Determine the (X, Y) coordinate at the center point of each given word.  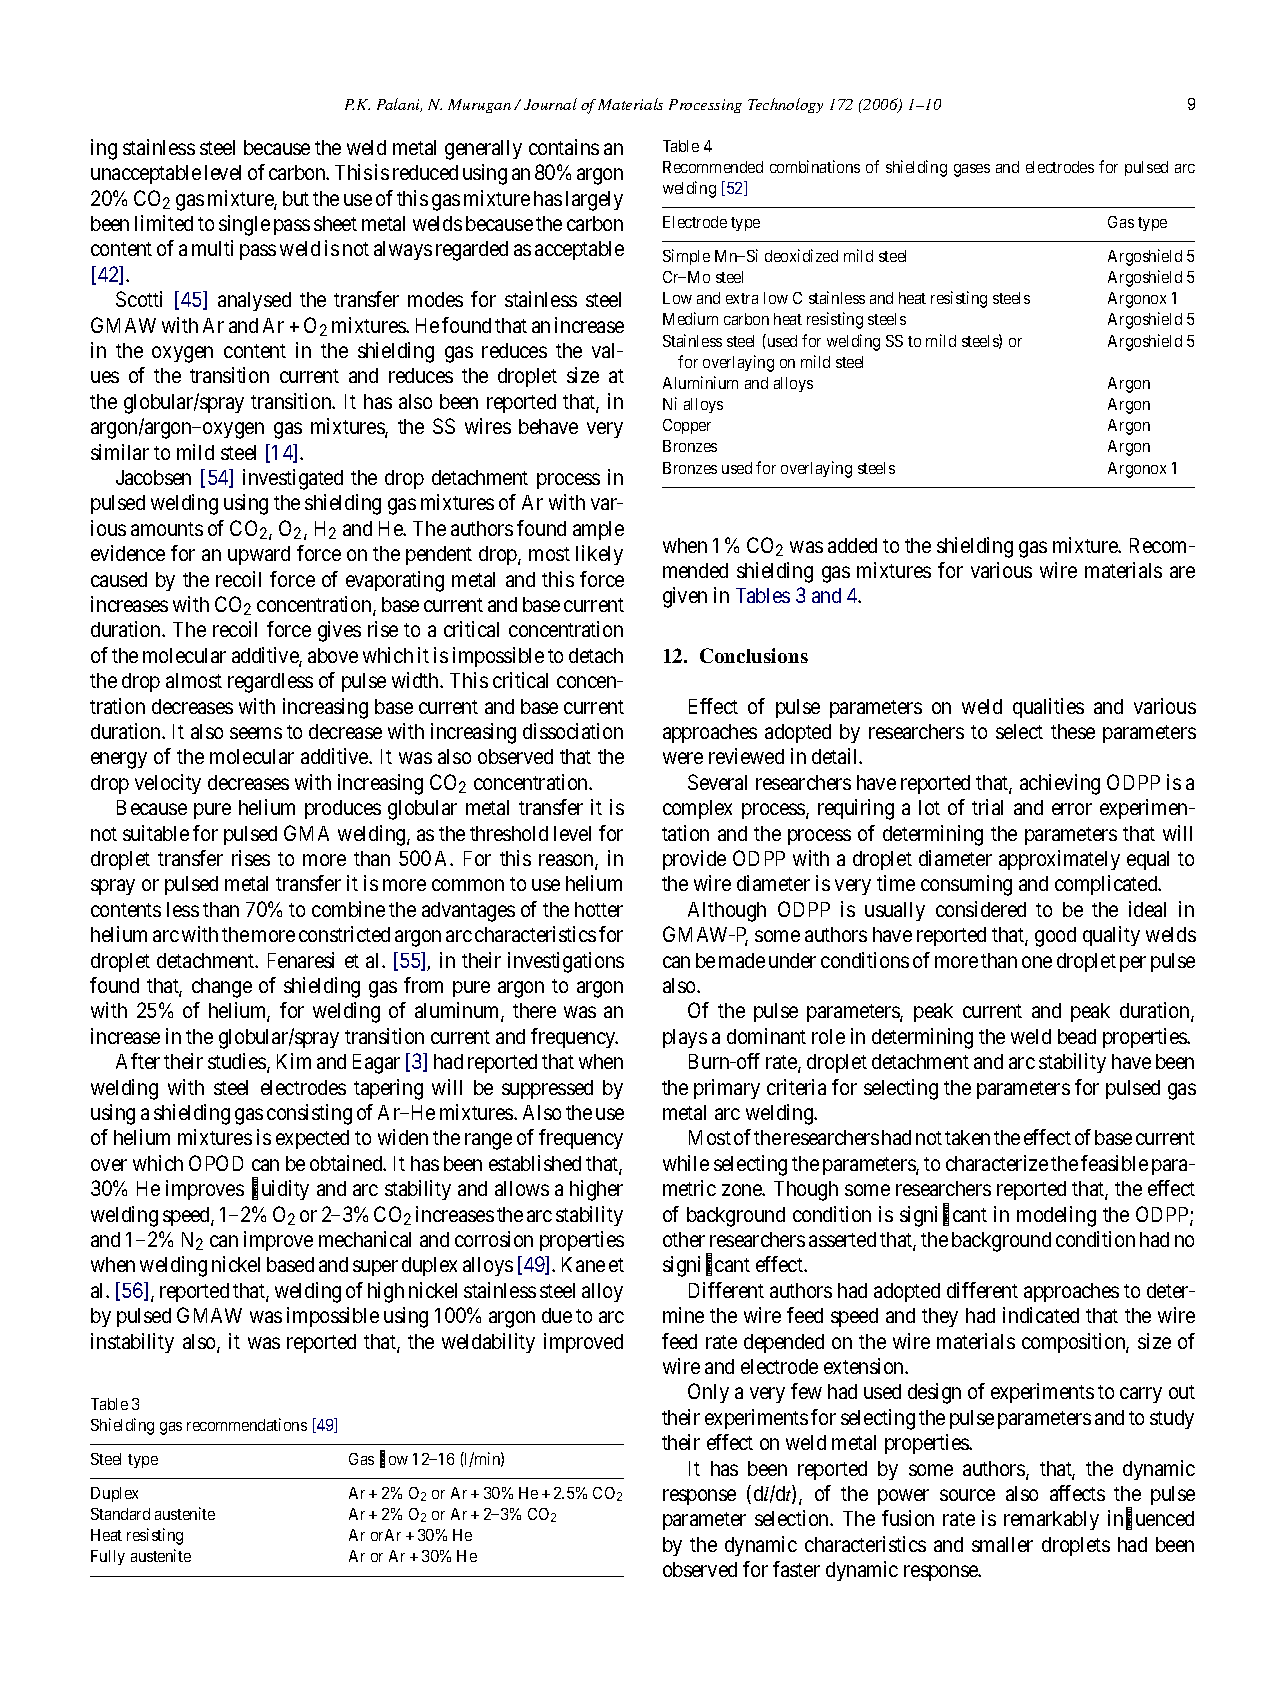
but (296, 198)
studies (238, 1062)
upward (259, 555)
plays (685, 1038)
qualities (1048, 708)
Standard (120, 1514)
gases (972, 170)
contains (564, 147)
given (685, 597)
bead (1077, 1036)
